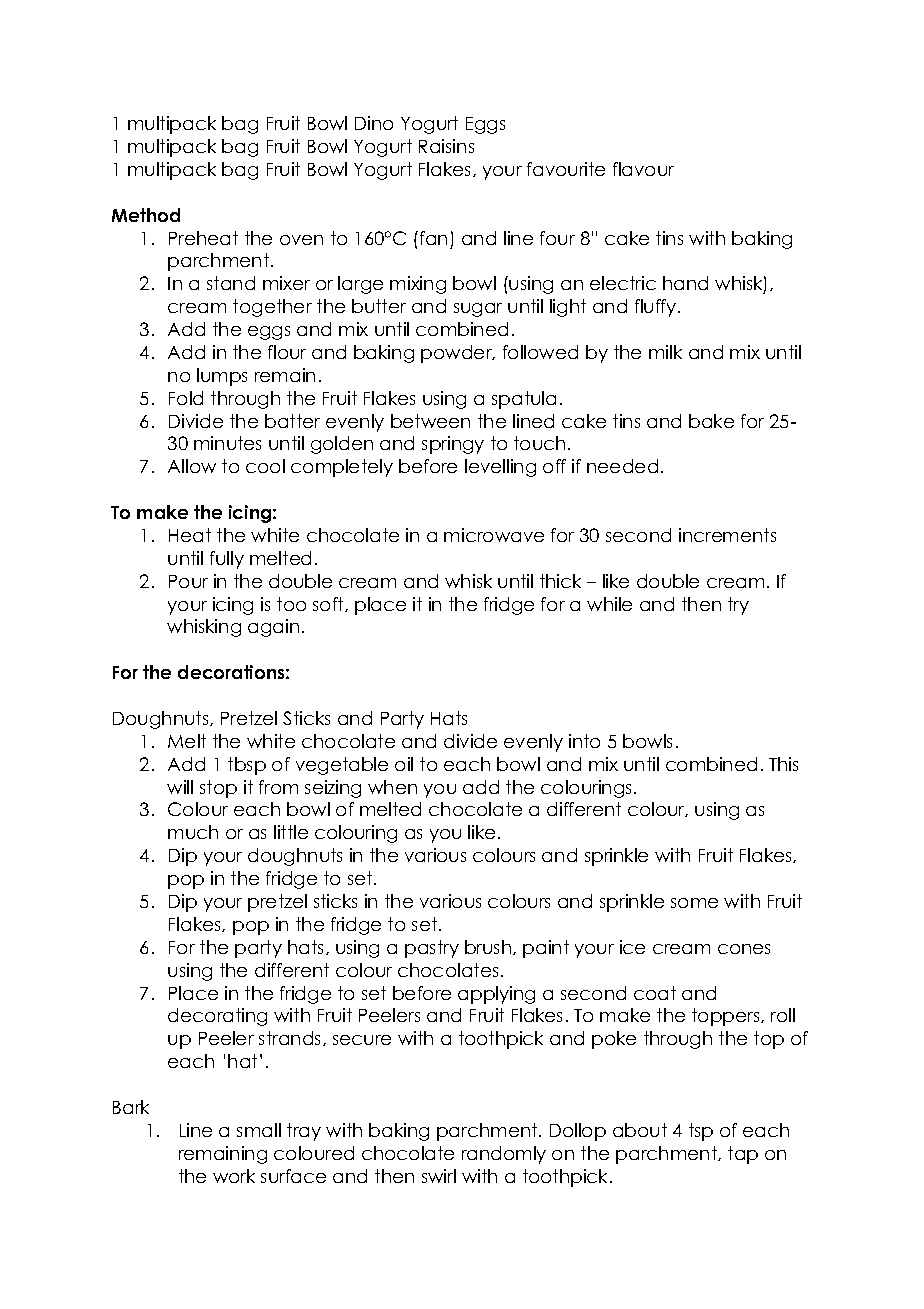 Image resolution: width=924 pixels, height=1309 pixels. Describe the element at coordinates (694, 903) in the screenshot. I see `some` at that location.
